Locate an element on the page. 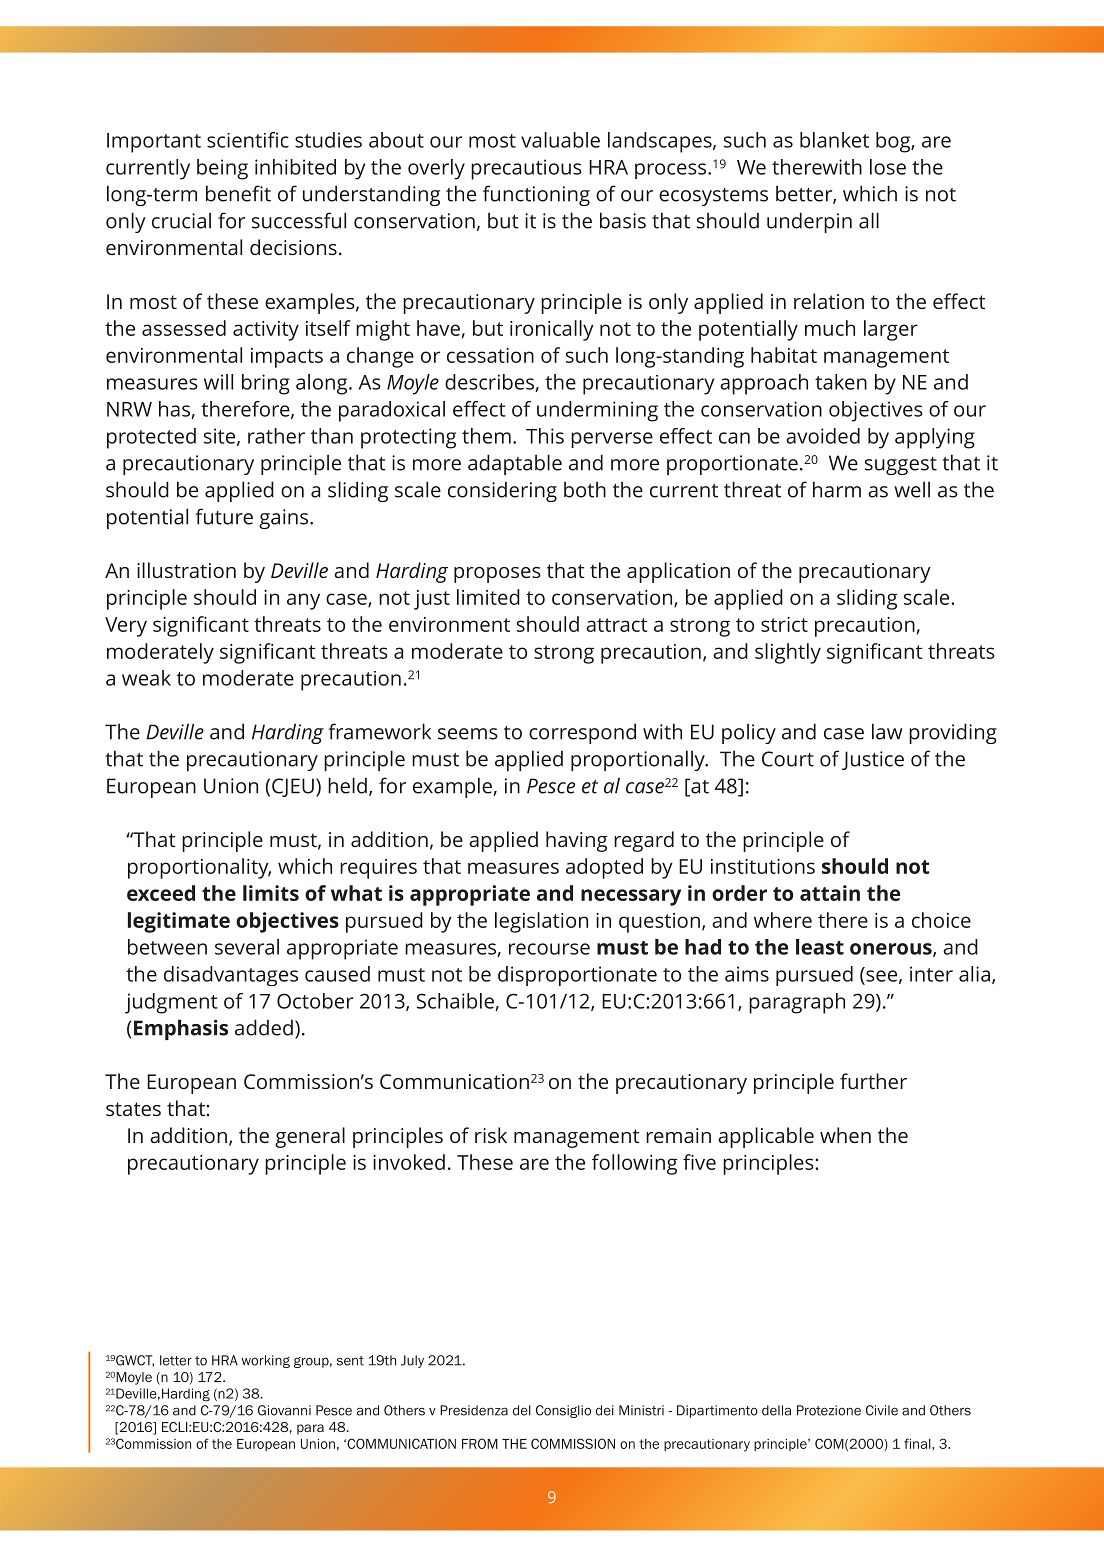 The height and width of the document is (1562, 1104). functioning is located at coordinates (536, 195).
